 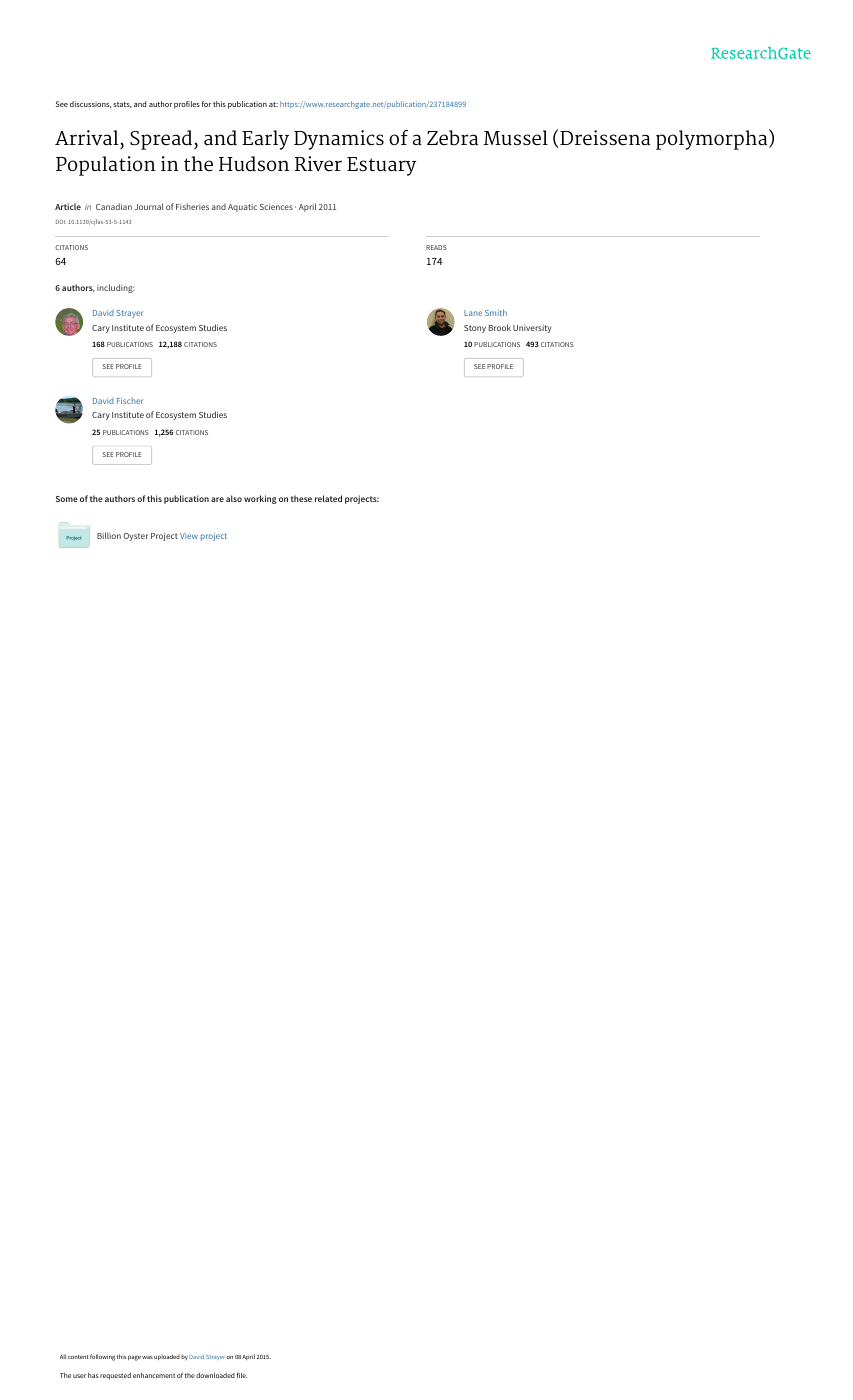 I want to click on following, so click(x=102, y=1357).
